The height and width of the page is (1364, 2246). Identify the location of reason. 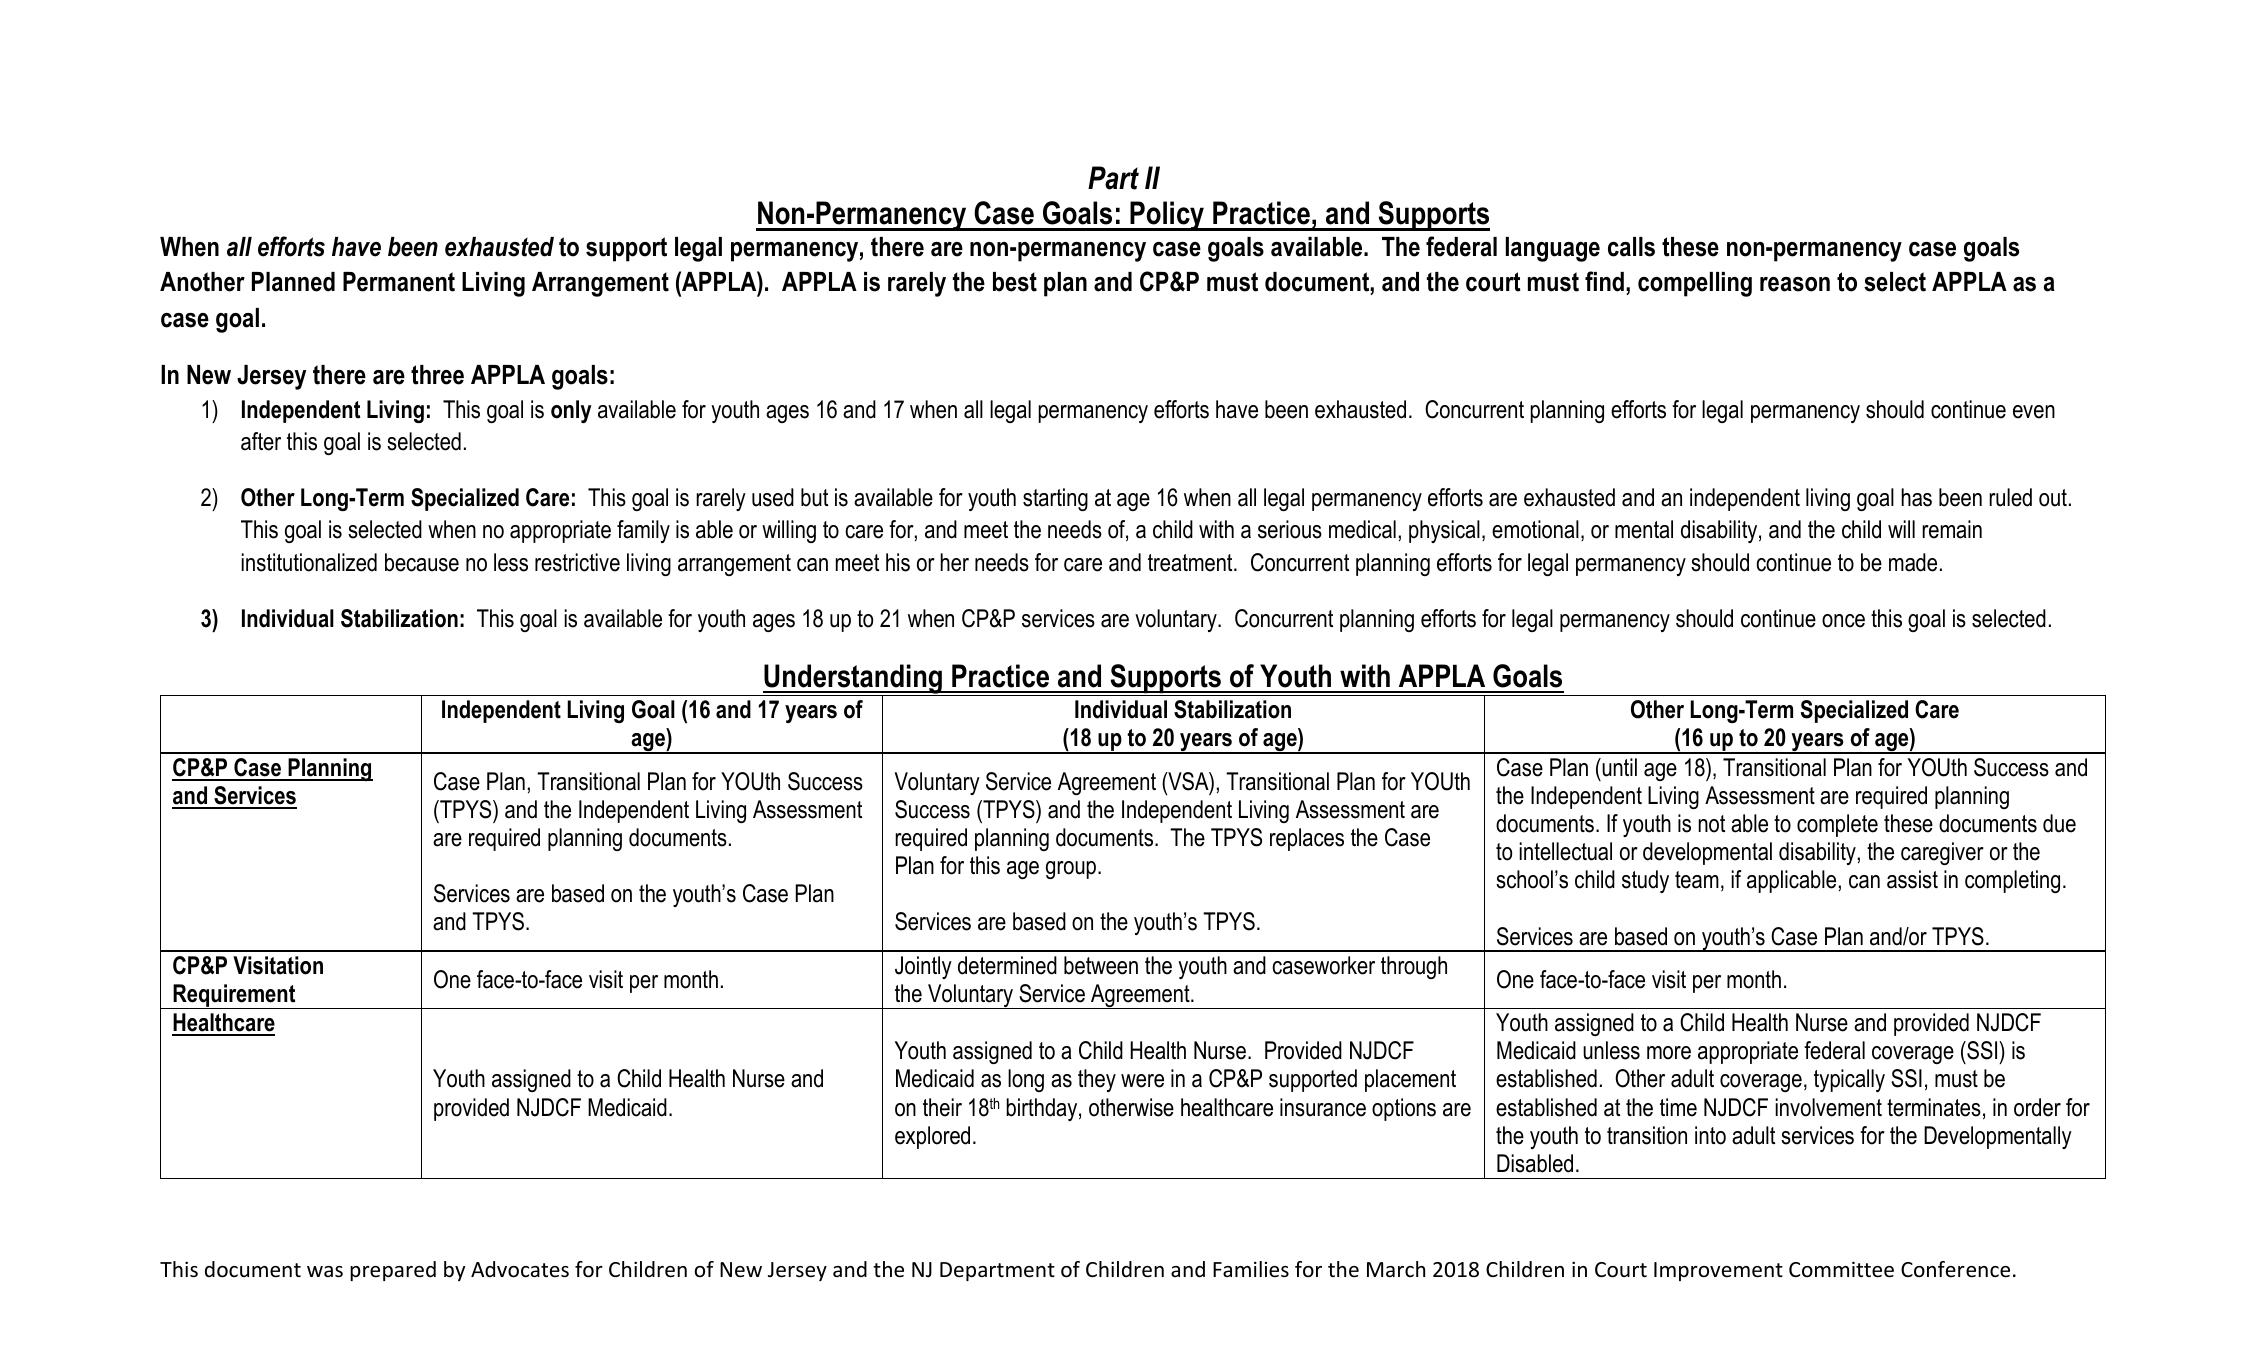
(1795, 284).
